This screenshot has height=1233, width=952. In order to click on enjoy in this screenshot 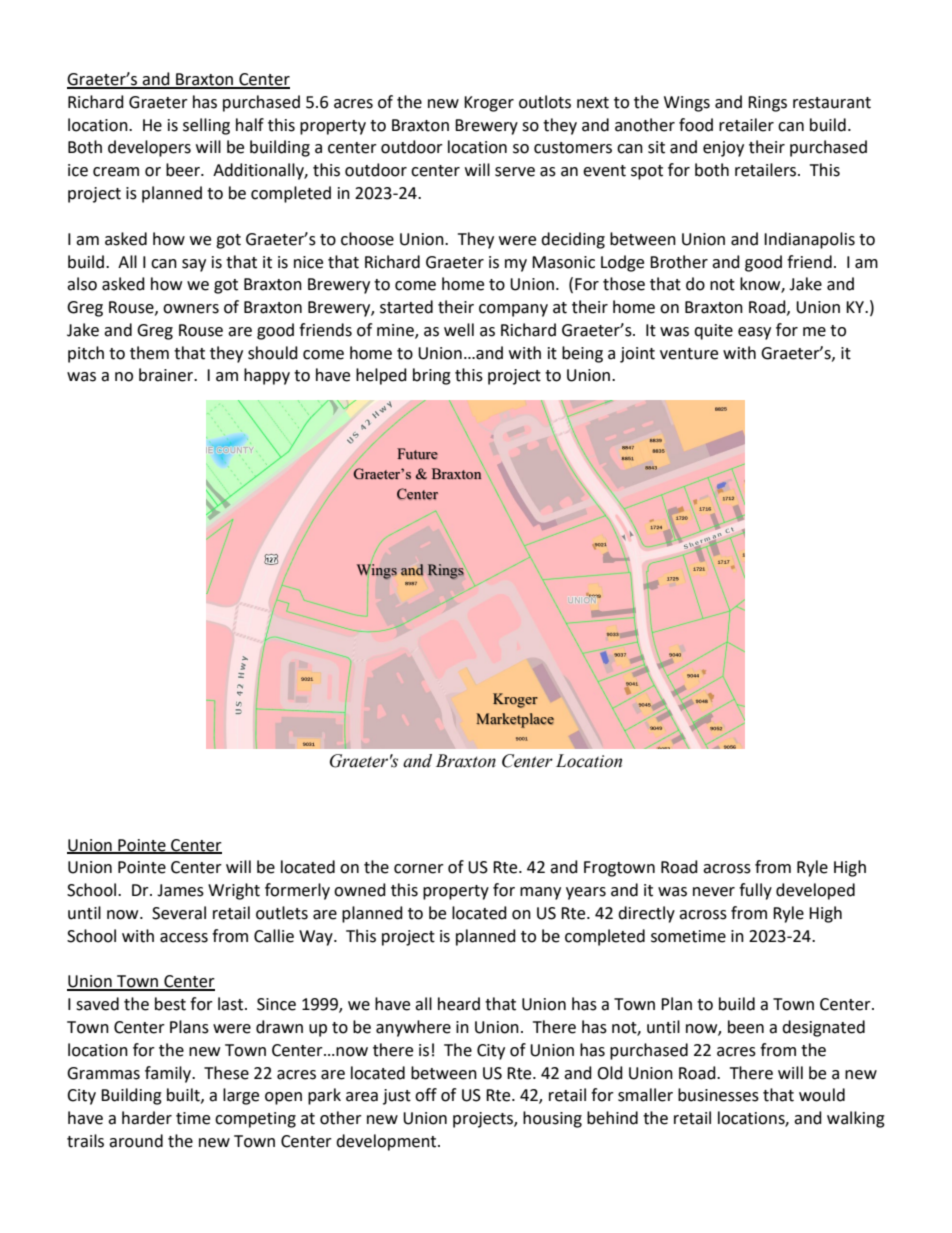, I will do `click(723, 149)`.
